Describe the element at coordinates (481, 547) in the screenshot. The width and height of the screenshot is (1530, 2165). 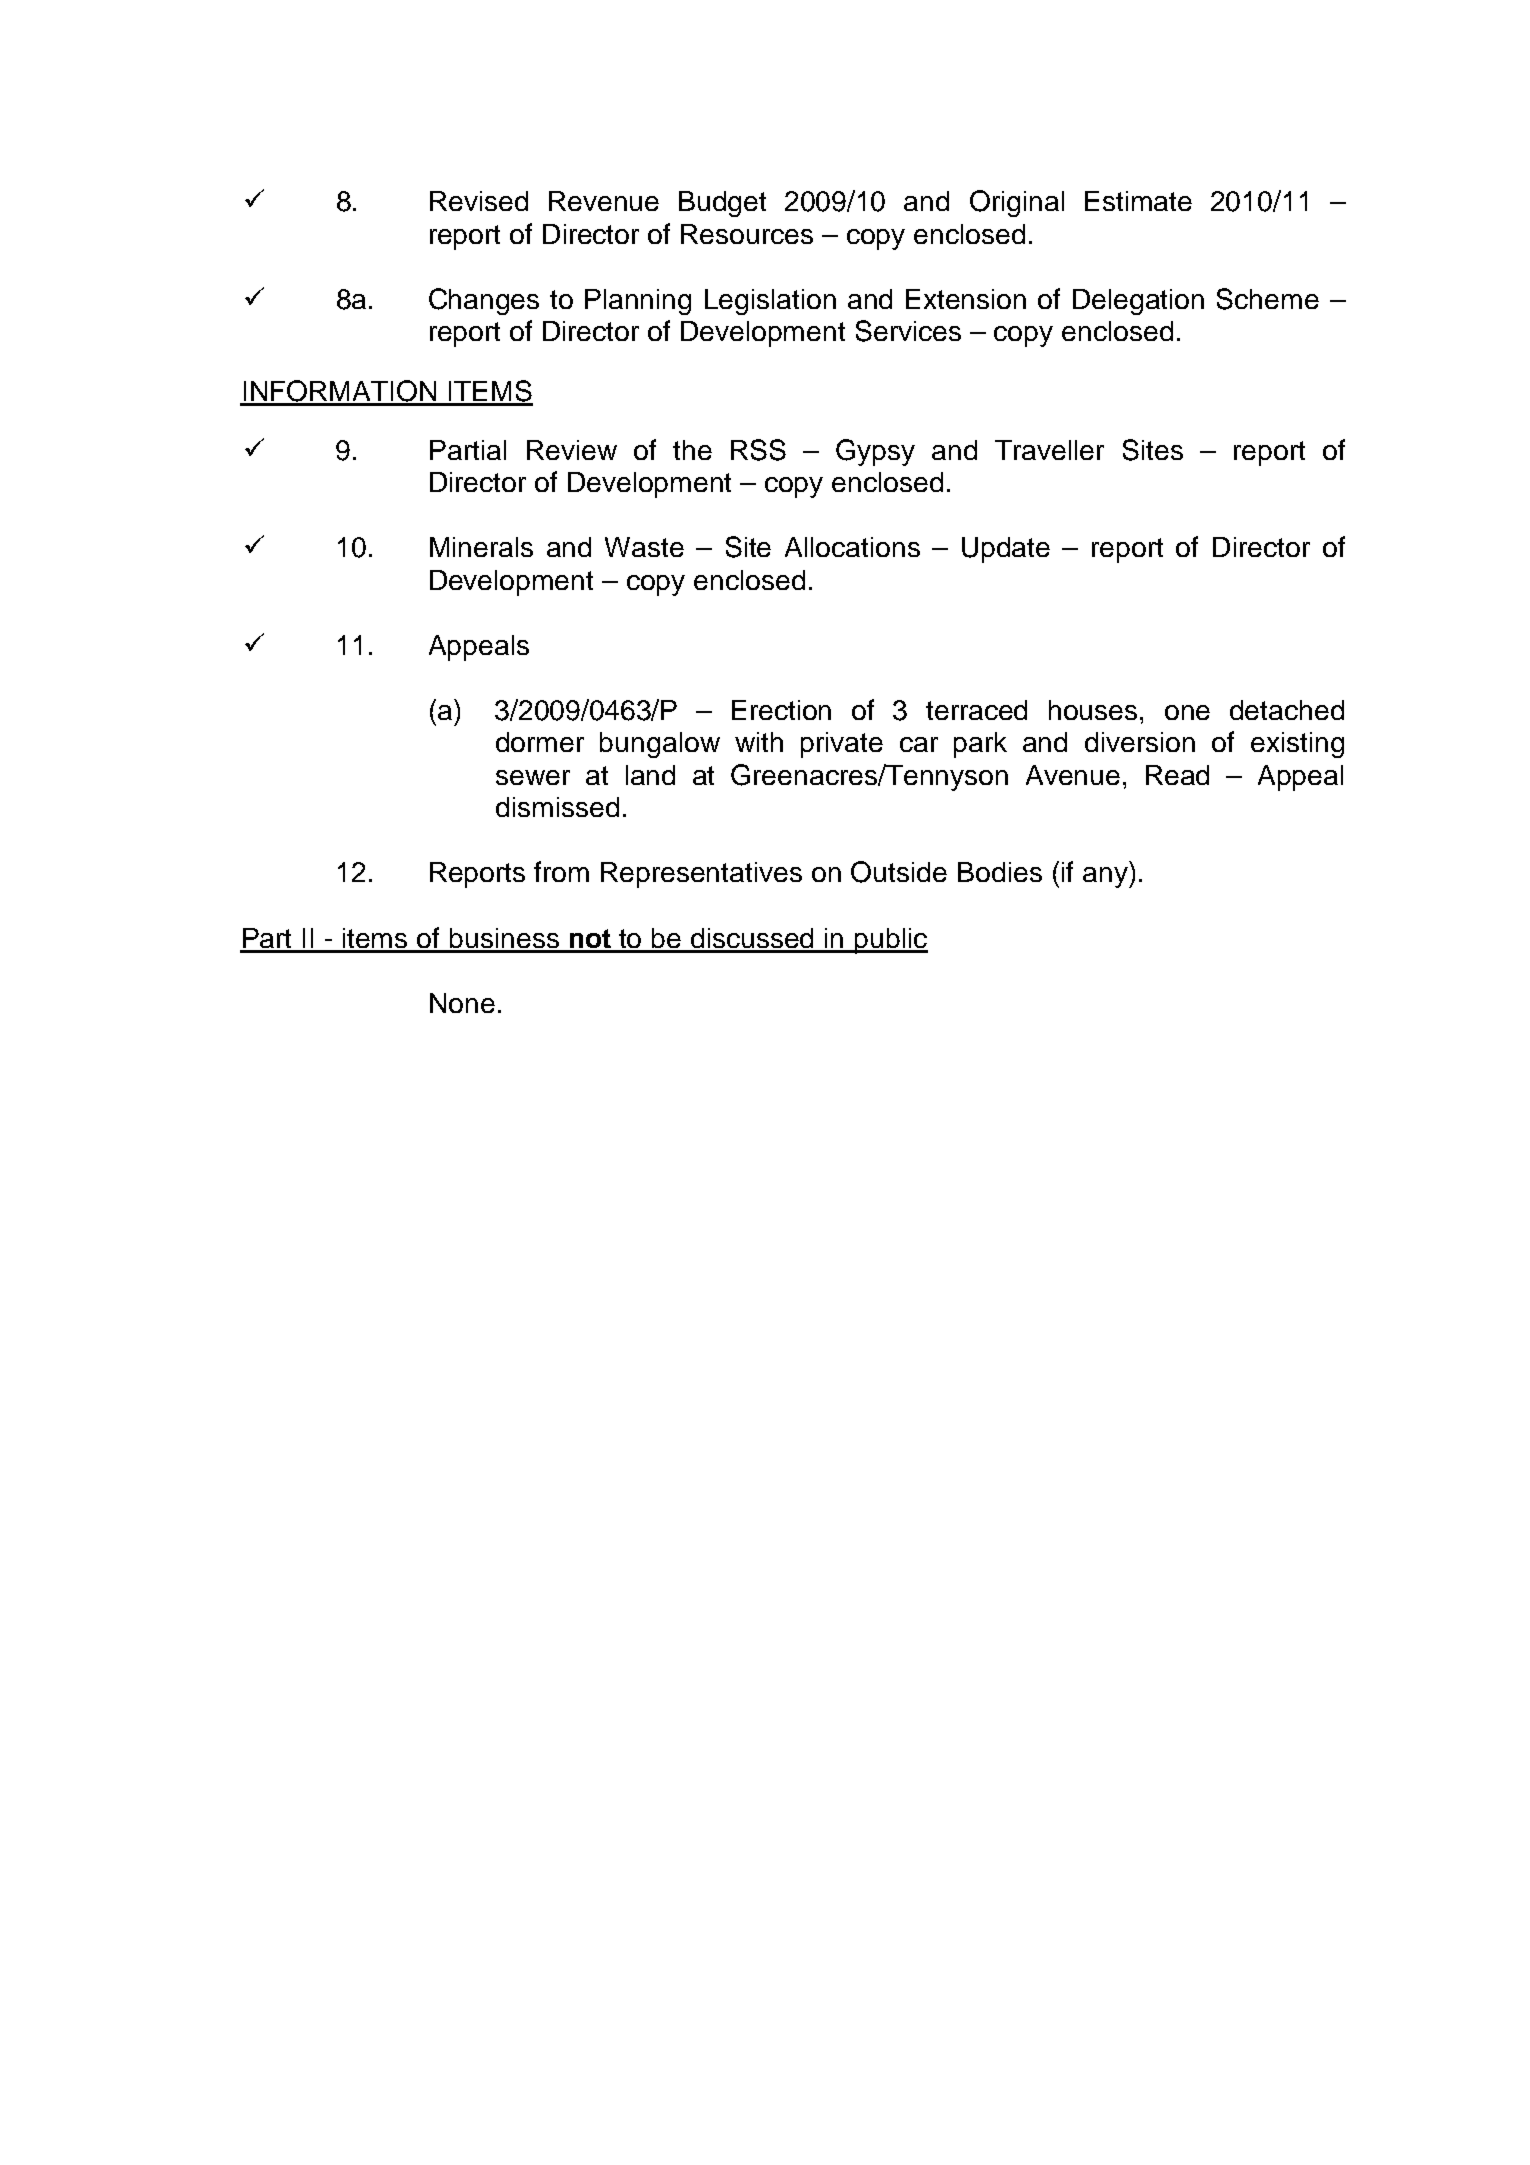
I see `Minerals` at that location.
